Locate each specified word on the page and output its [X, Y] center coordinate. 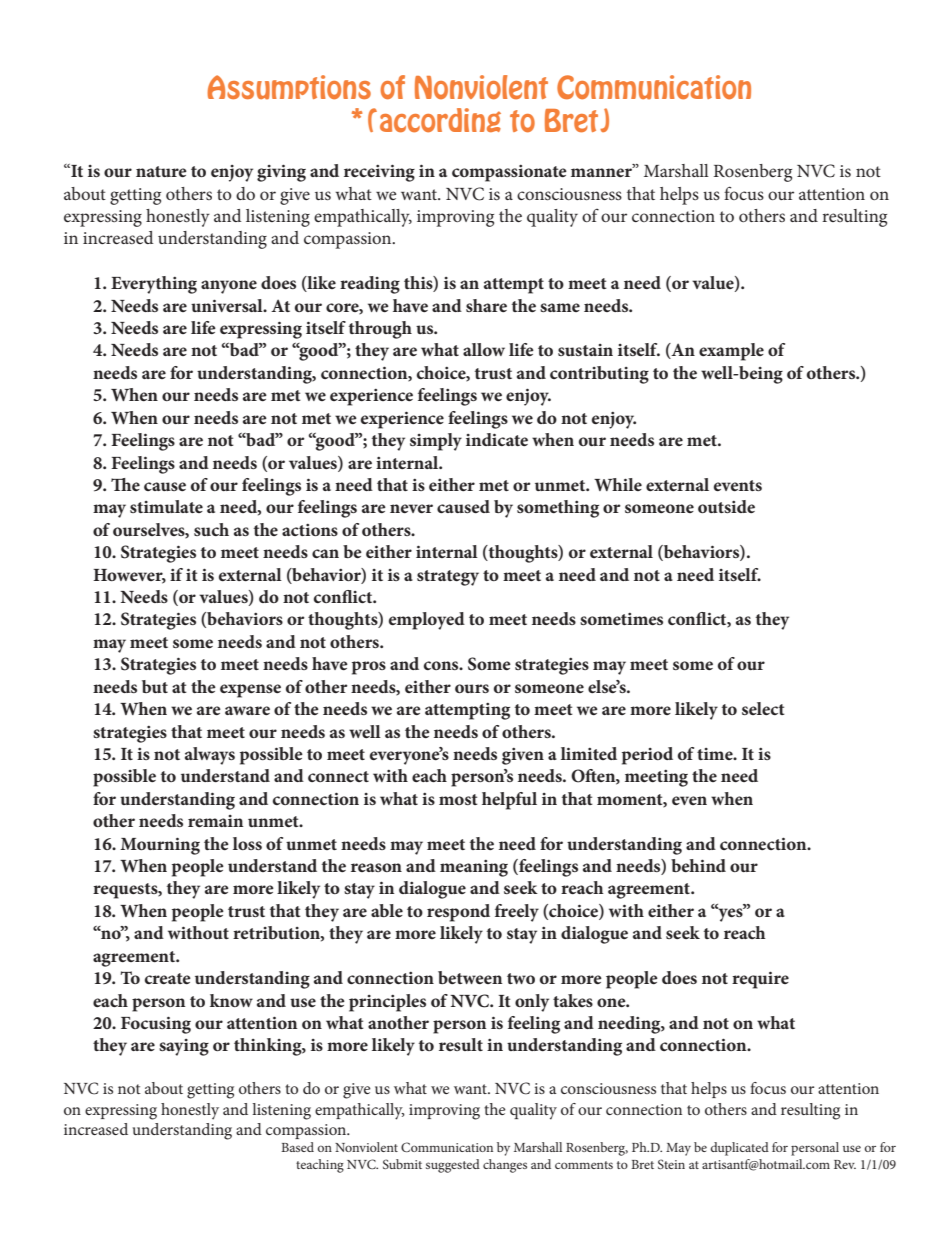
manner [602, 171]
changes [505, 1166]
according [440, 120]
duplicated [739, 1149]
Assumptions [289, 87]
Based [297, 1147]
